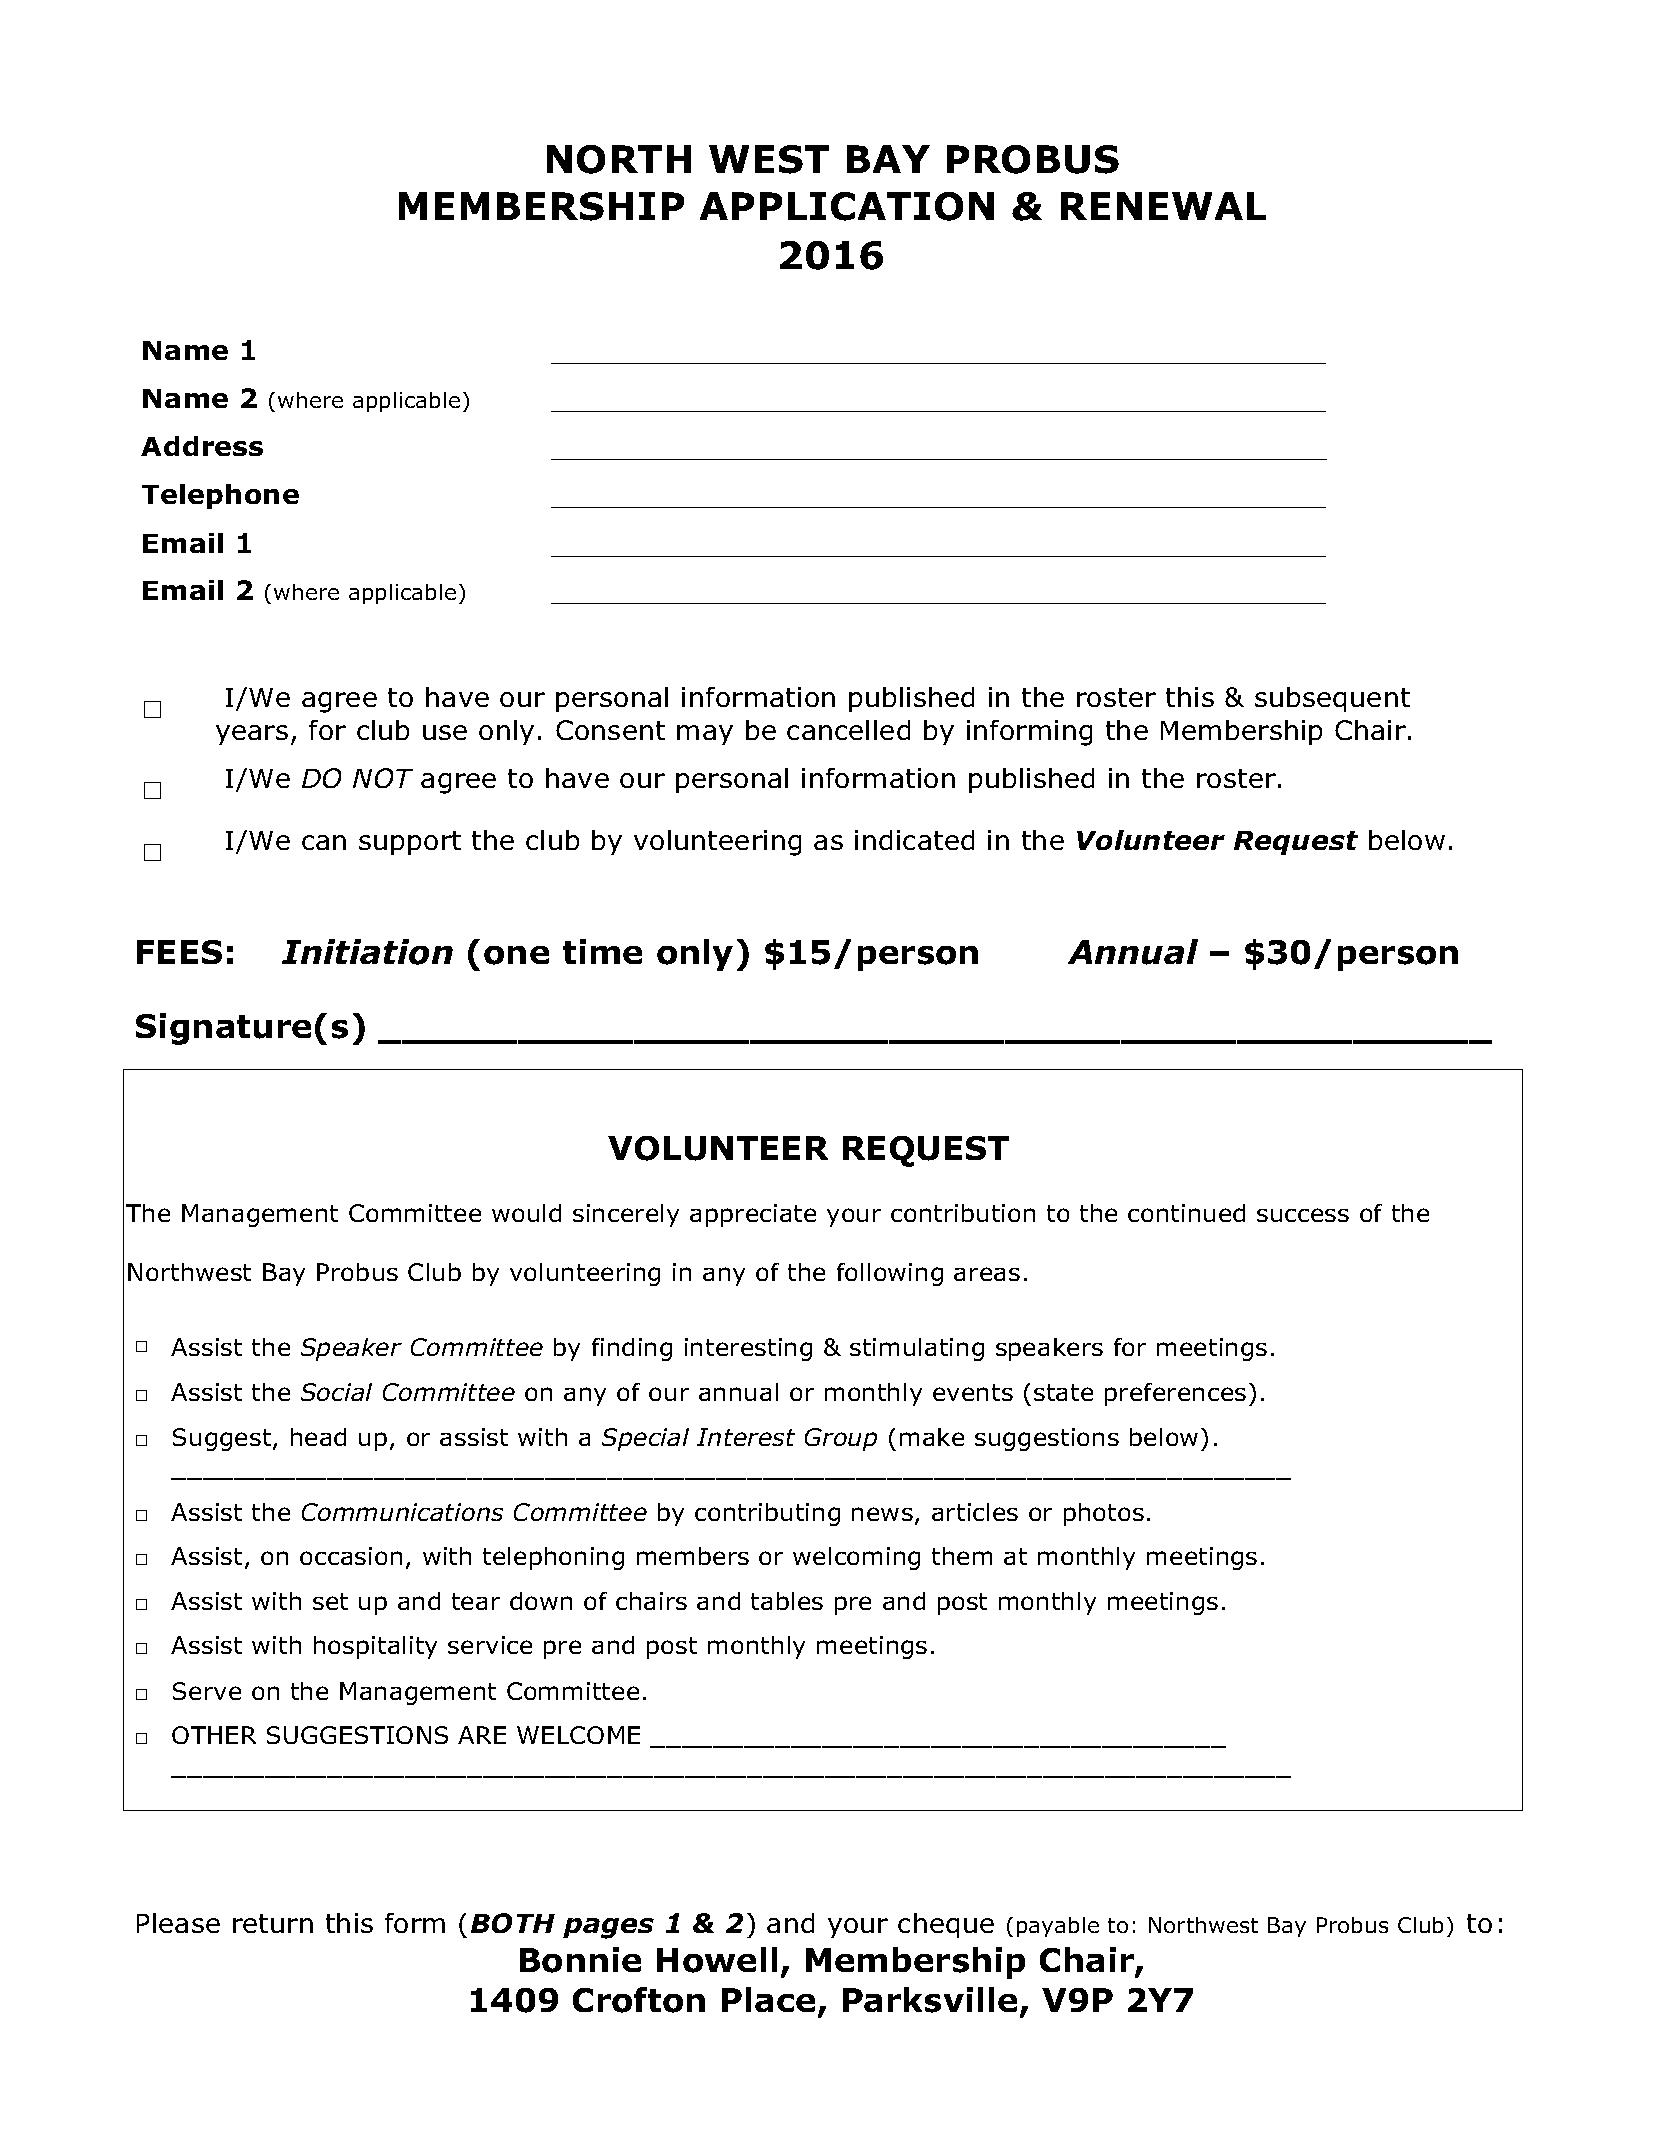  Describe the element at coordinates (767, 1514) in the image. I see `contributing` at that location.
